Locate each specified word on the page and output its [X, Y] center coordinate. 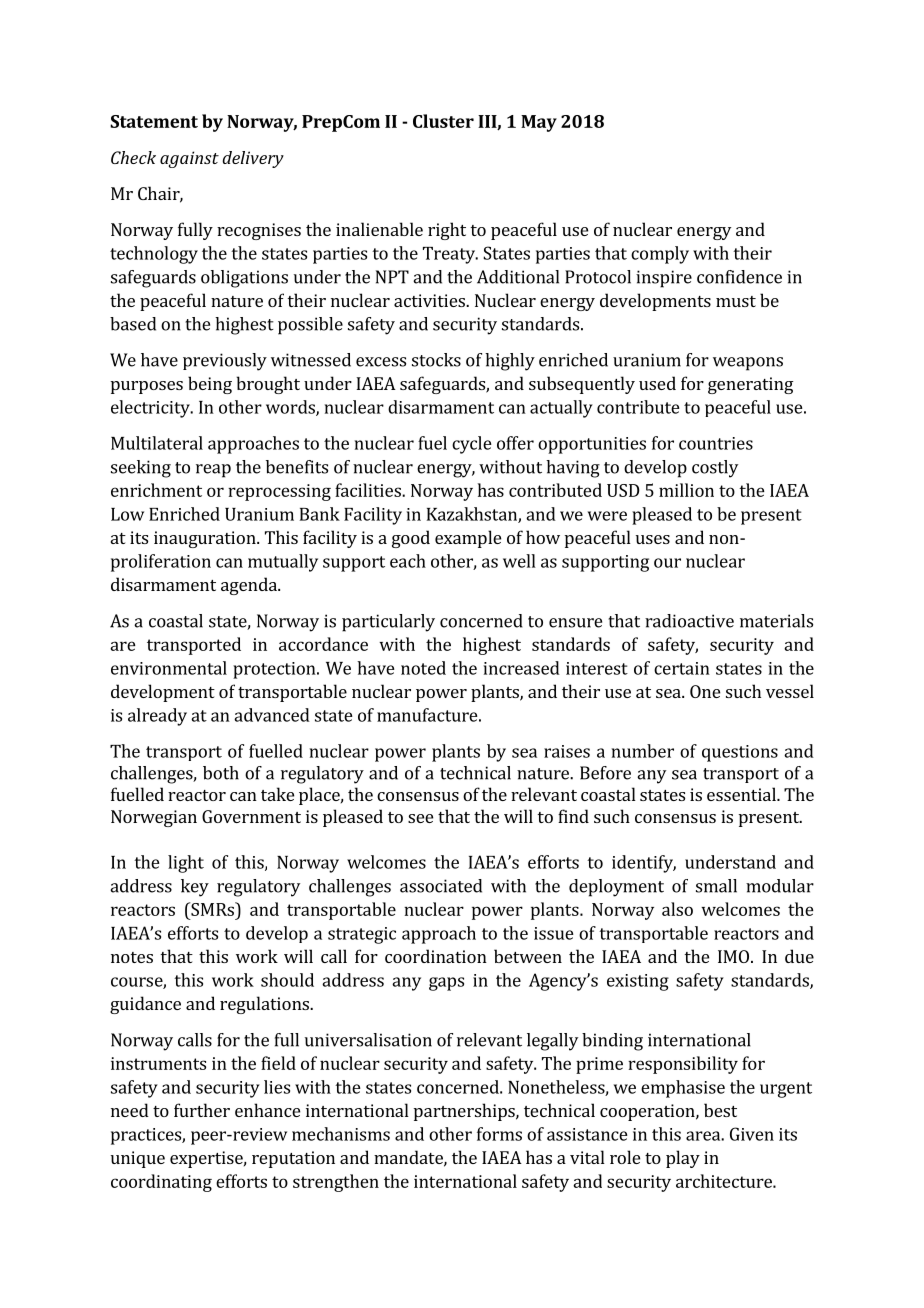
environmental [169, 668]
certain [682, 668]
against [189, 159]
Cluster [443, 121]
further [202, 1110]
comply [660, 255]
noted [423, 668]
